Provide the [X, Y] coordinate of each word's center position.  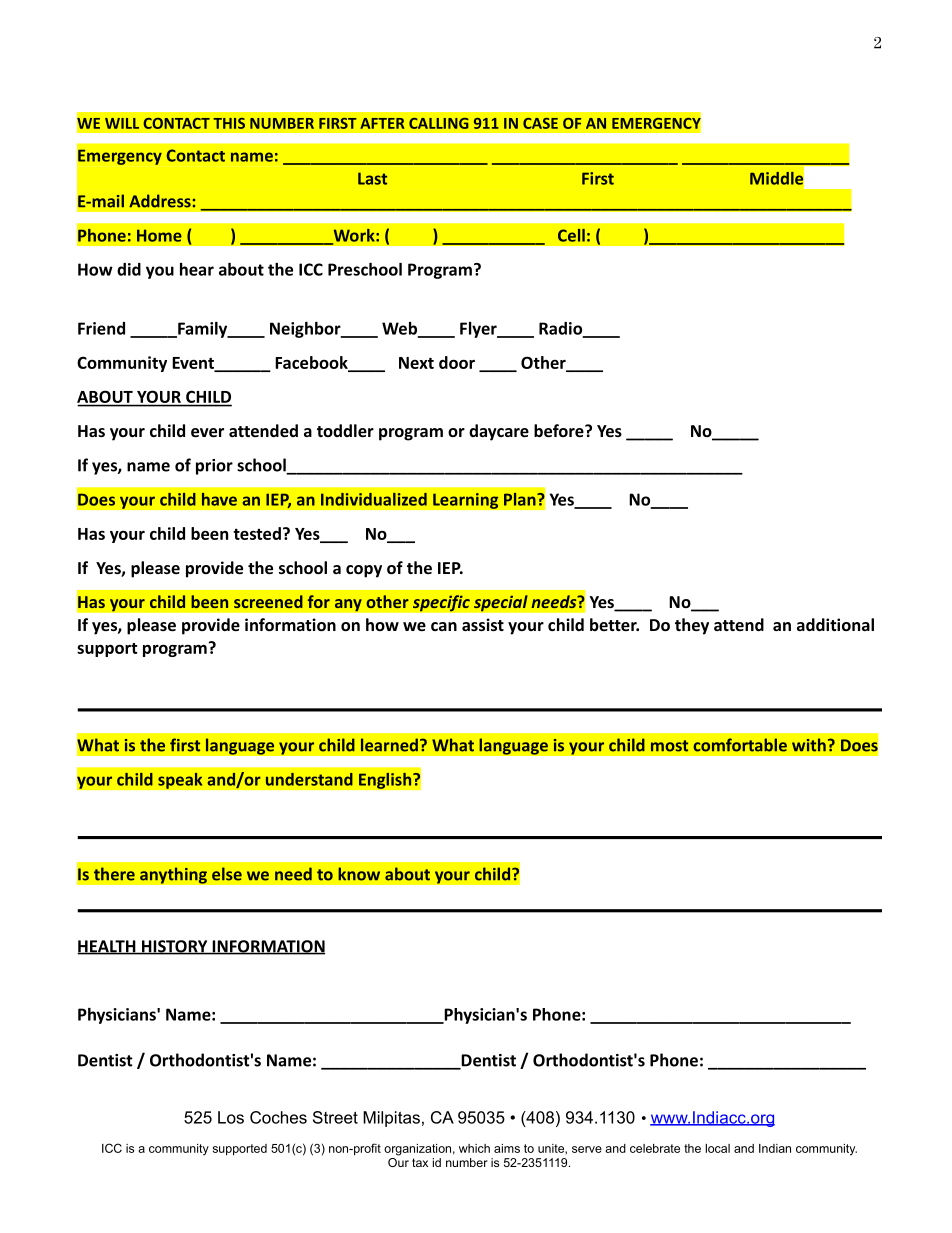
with [809, 745]
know [359, 874]
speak [180, 780]
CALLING [439, 123]
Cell [571, 235]
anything [173, 875]
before [560, 430]
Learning [466, 501]
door [457, 362]
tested [257, 533]
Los [231, 1117]
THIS [229, 123]
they [692, 626]
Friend [101, 328]
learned [389, 745]
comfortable [740, 745]
